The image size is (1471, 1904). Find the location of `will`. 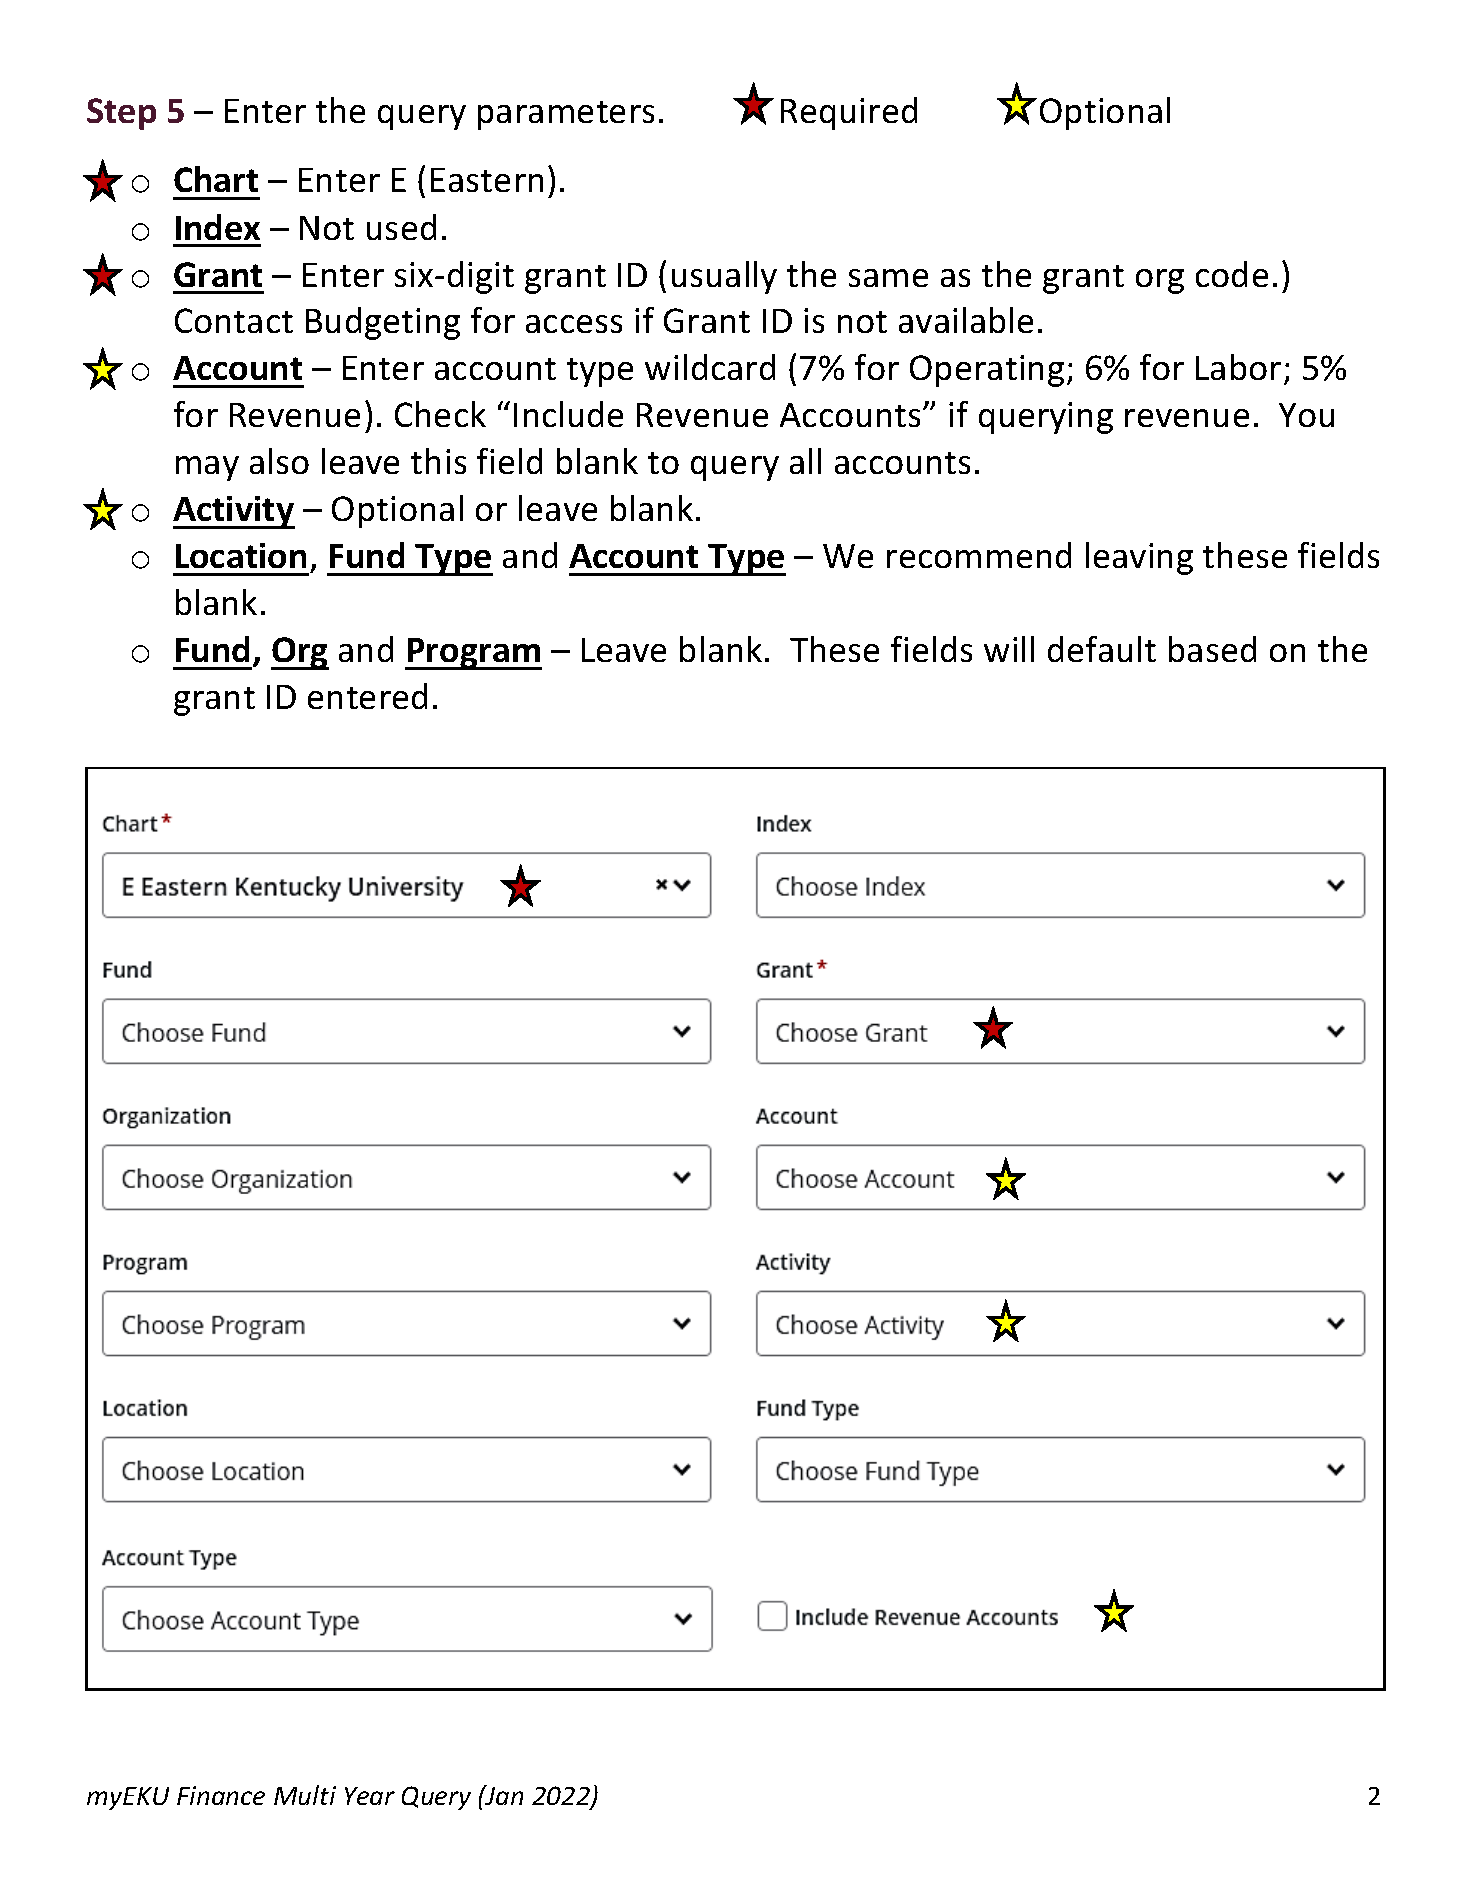

will is located at coordinates (1009, 649).
